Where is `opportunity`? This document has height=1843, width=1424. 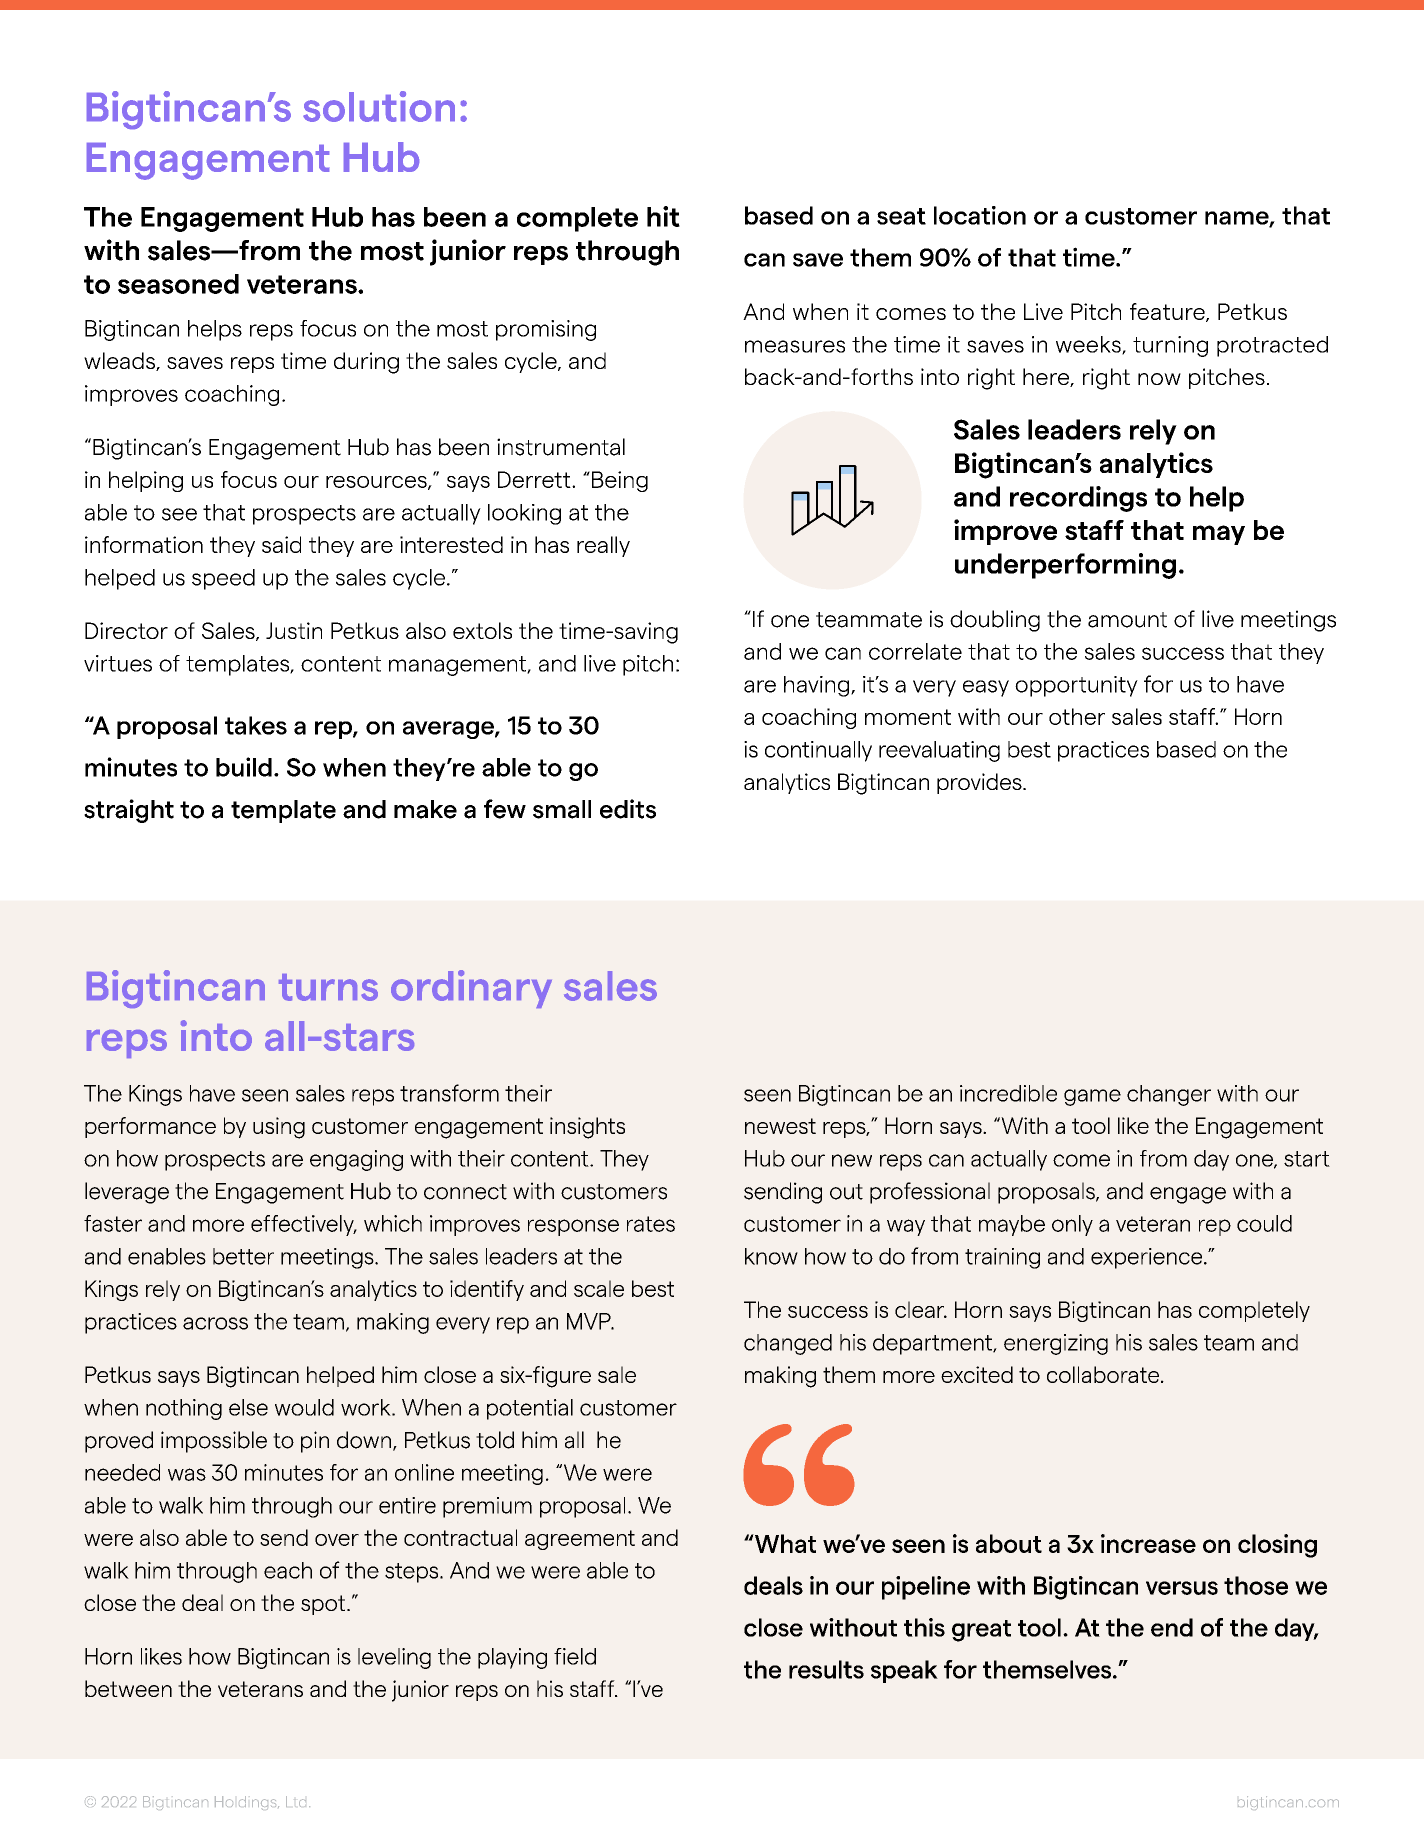 opportunity is located at coordinates (1076, 686).
